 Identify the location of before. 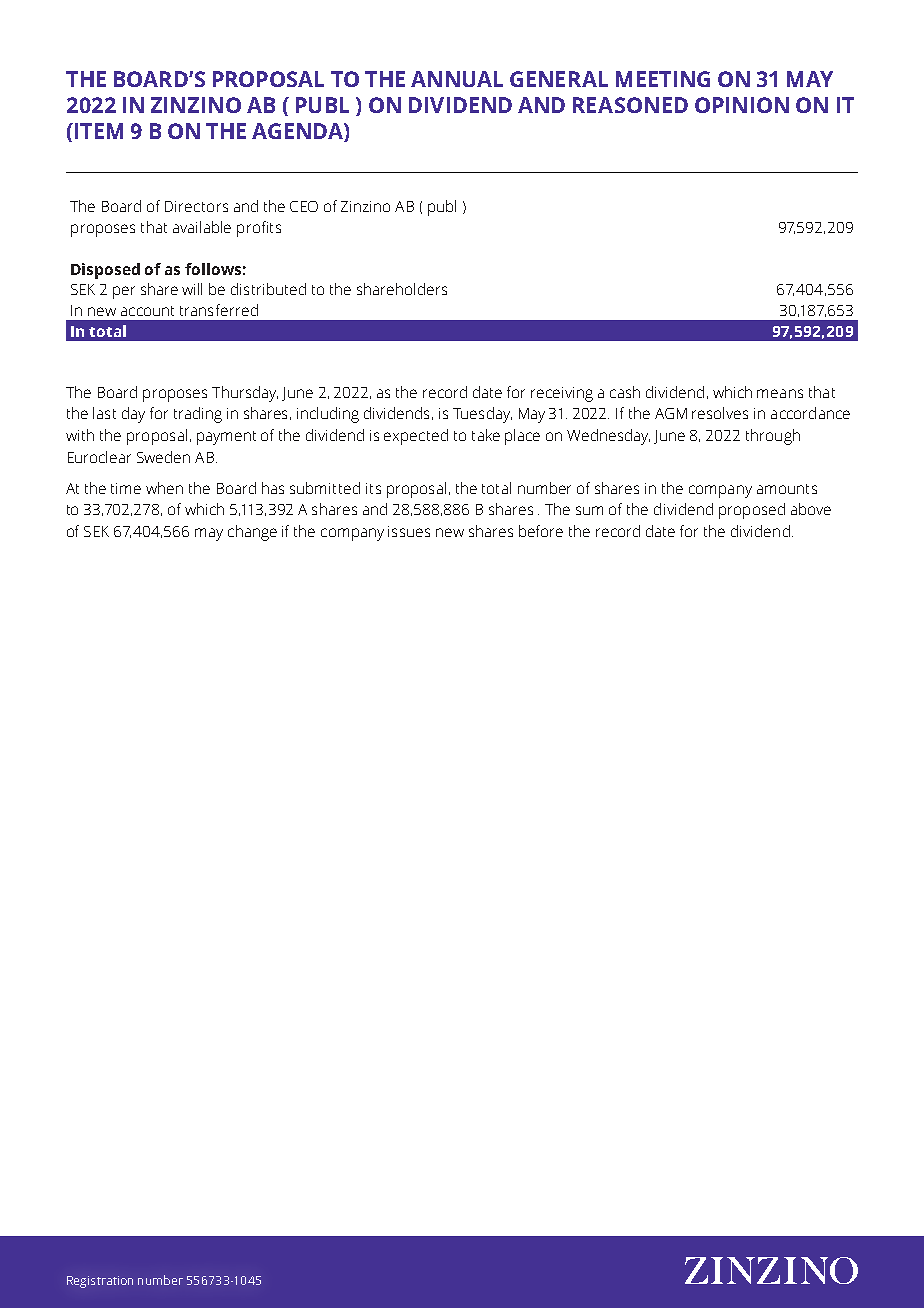
(541, 531).
